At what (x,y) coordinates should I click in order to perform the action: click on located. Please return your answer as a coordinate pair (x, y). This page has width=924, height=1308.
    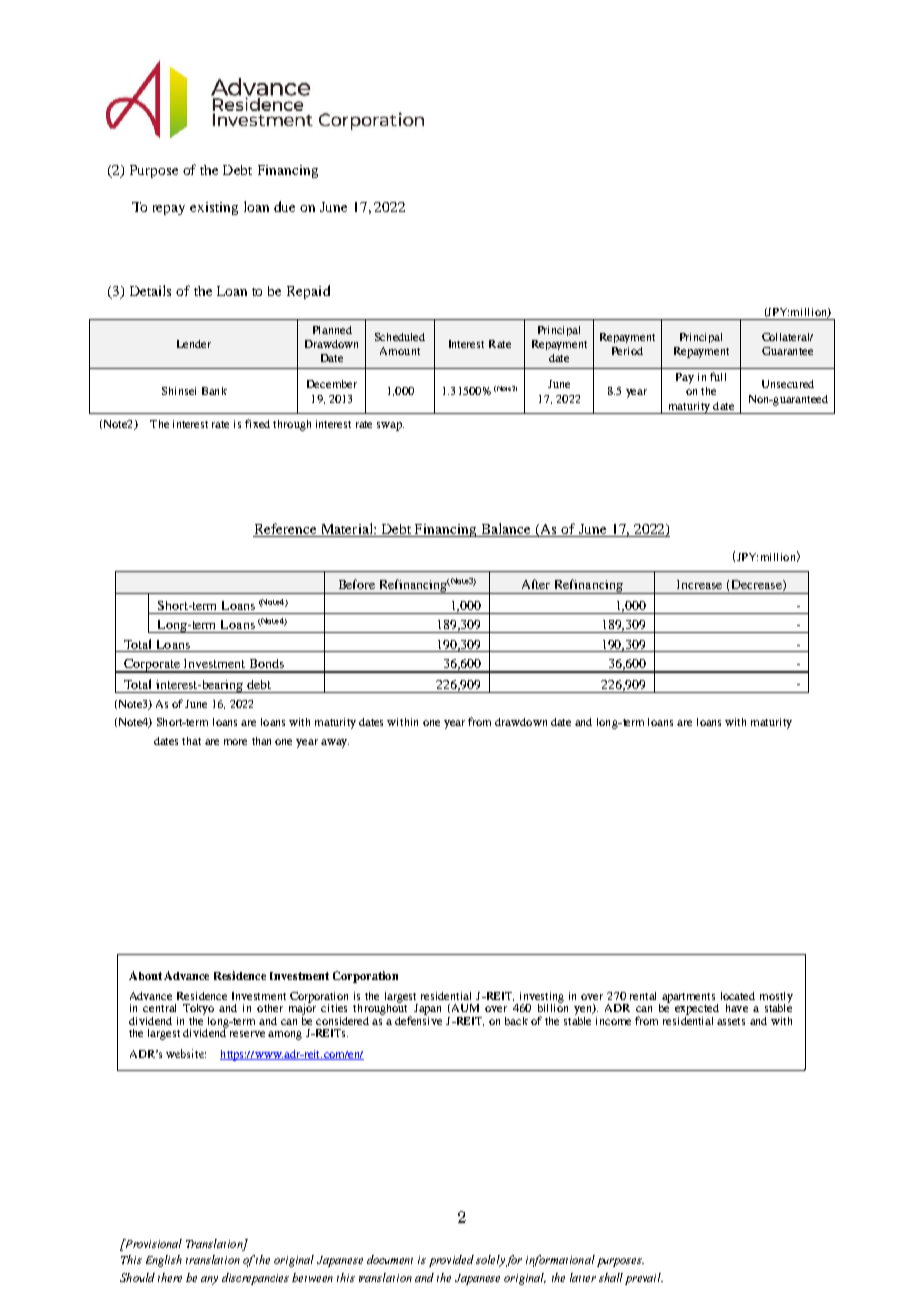
    Looking at the image, I should click on (738, 996).
